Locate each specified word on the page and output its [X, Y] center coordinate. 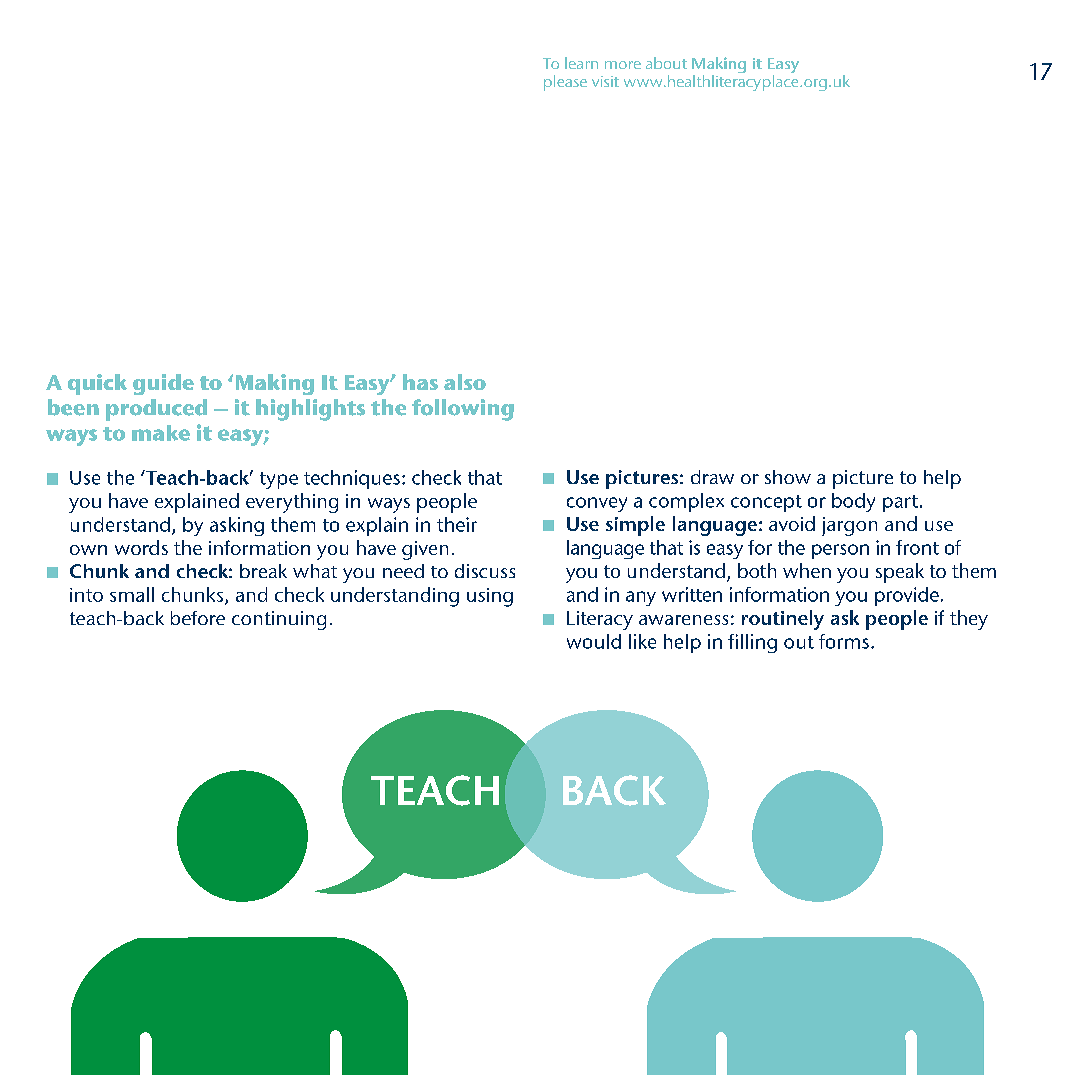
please [565, 83]
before [198, 618]
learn [581, 63]
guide [163, 384]
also [465, 382]
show [788, 477]
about [666, 63]
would [594, 641]
